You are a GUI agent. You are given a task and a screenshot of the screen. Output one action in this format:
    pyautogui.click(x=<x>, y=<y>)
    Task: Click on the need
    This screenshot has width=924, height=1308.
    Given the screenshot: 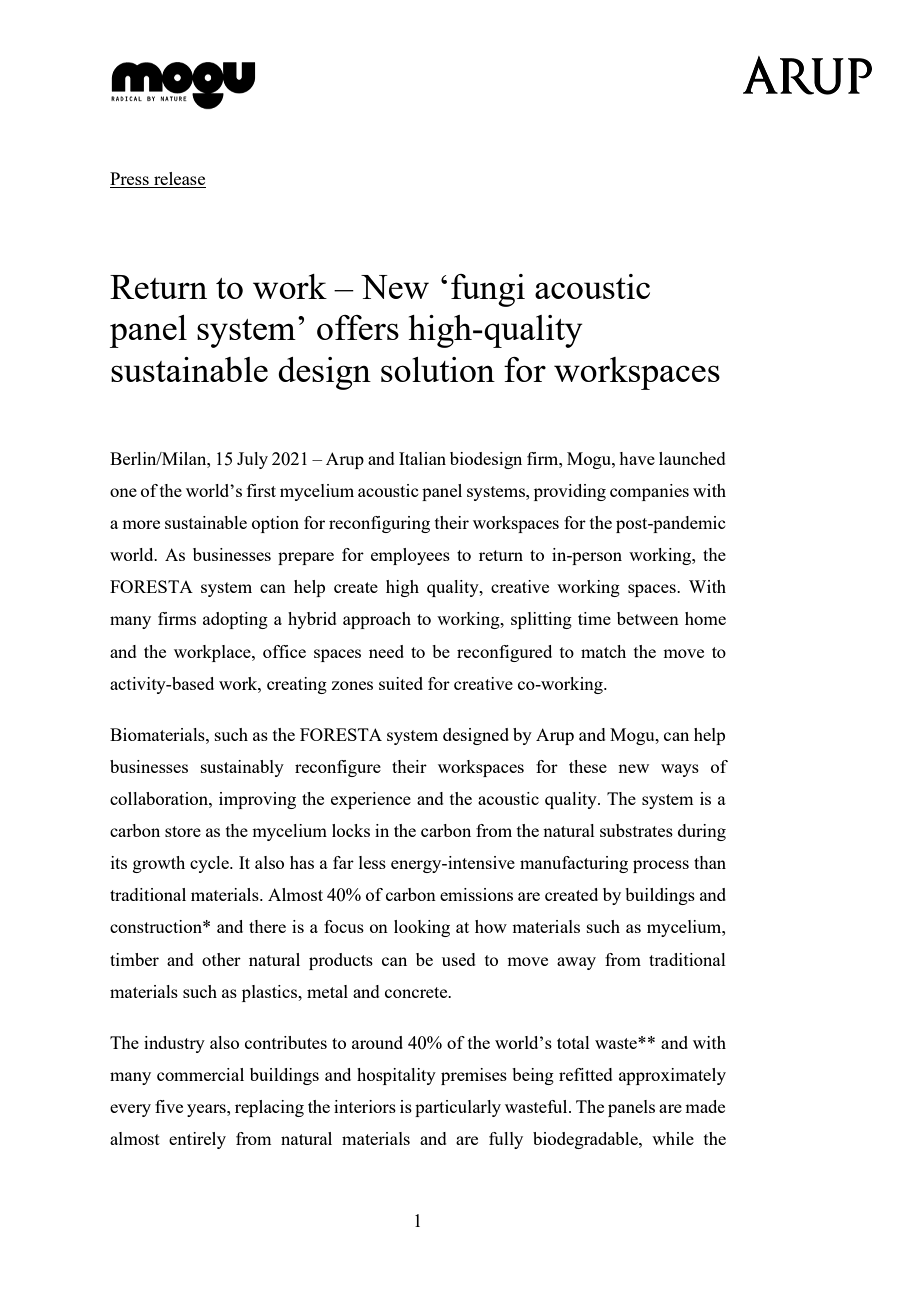 What is the action you would take?
    pyautogui.click(x=386, y=651)
